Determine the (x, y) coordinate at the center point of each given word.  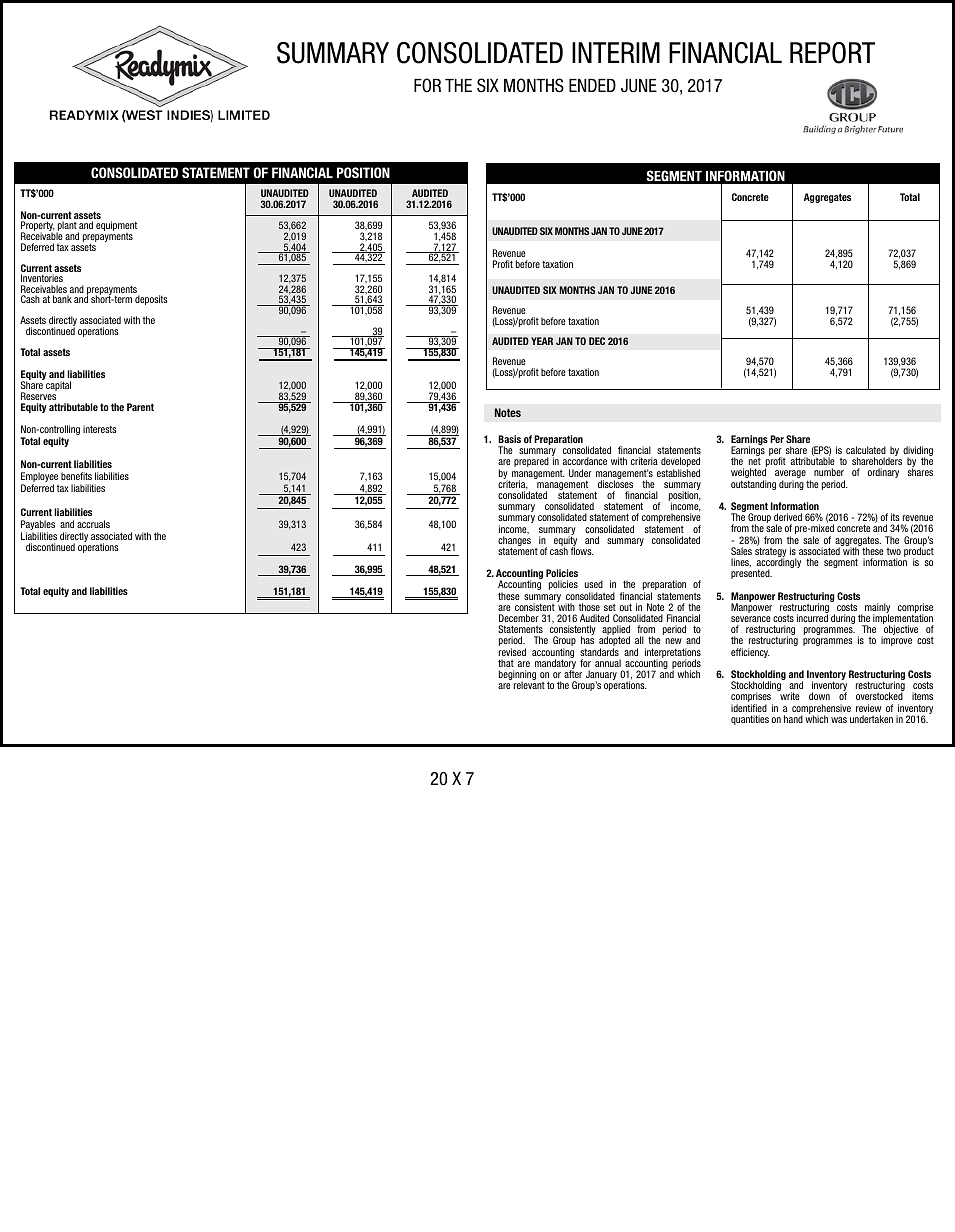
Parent (140, 407)
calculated (866, 450)
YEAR (542, 341)
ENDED (592, 85)
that (506, 663)
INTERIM (616, 52)
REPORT (832, 53)
